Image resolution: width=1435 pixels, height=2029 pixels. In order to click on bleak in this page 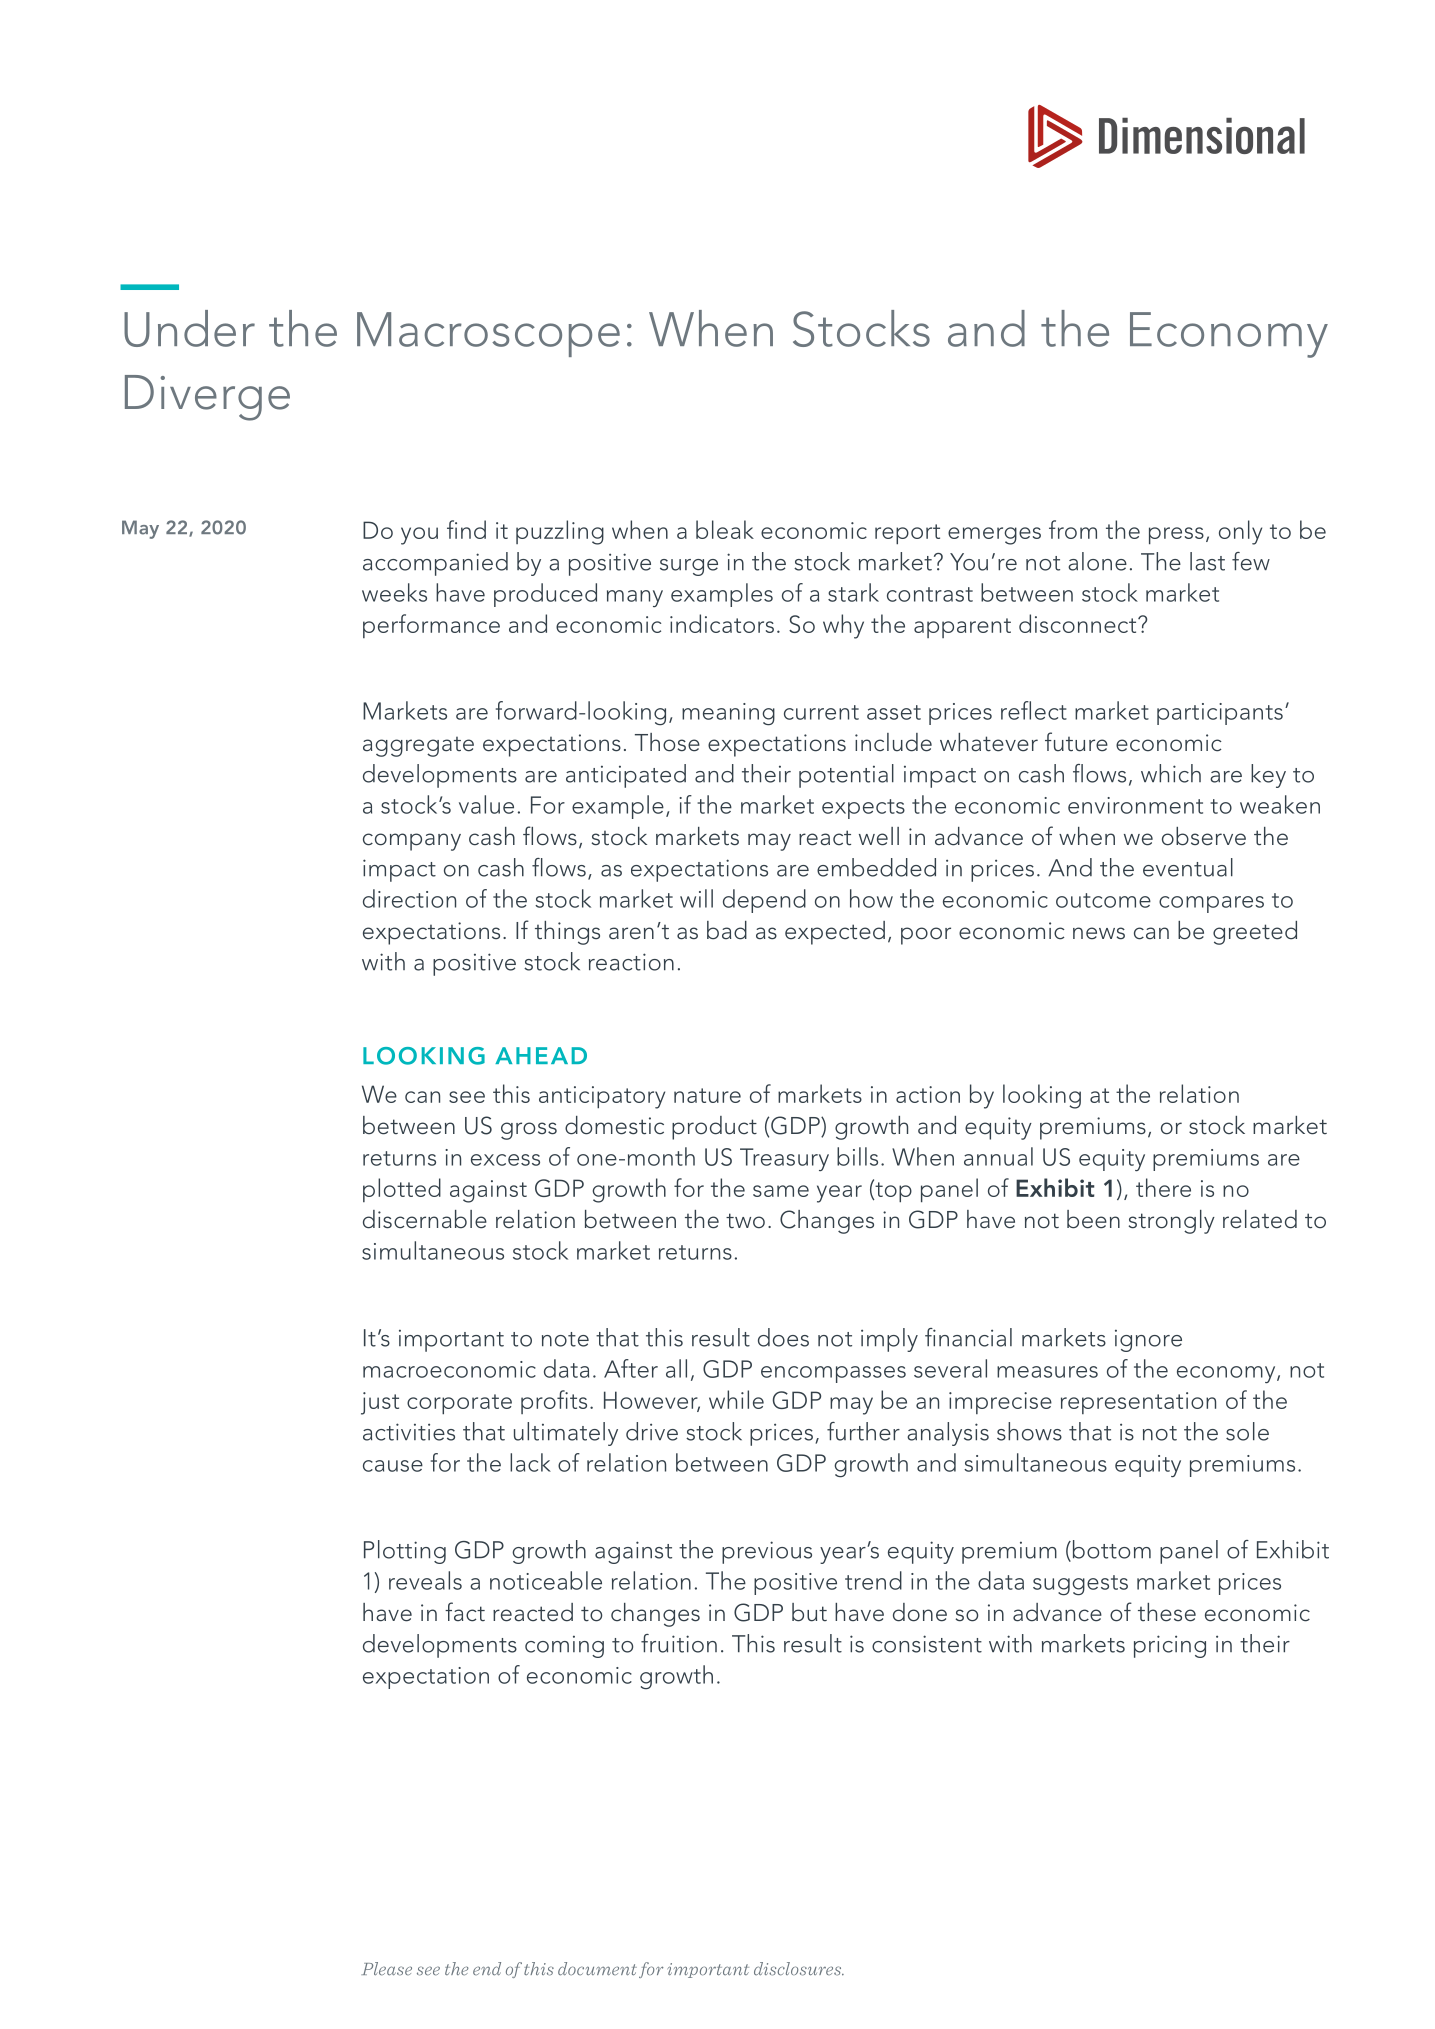, I will do `click(725, 529)`.
